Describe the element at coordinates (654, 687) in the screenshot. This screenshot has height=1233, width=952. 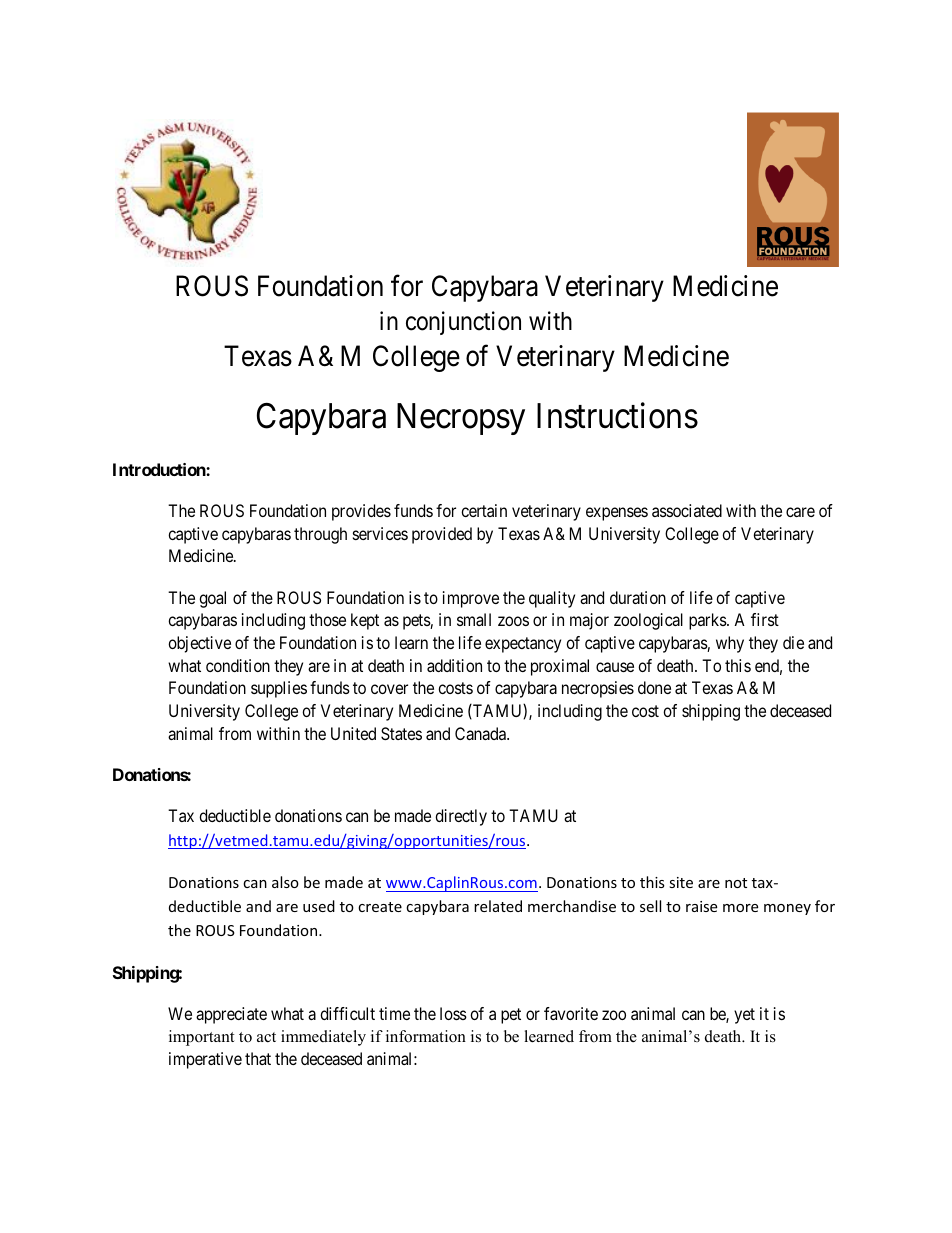
I see `done` at that location.
